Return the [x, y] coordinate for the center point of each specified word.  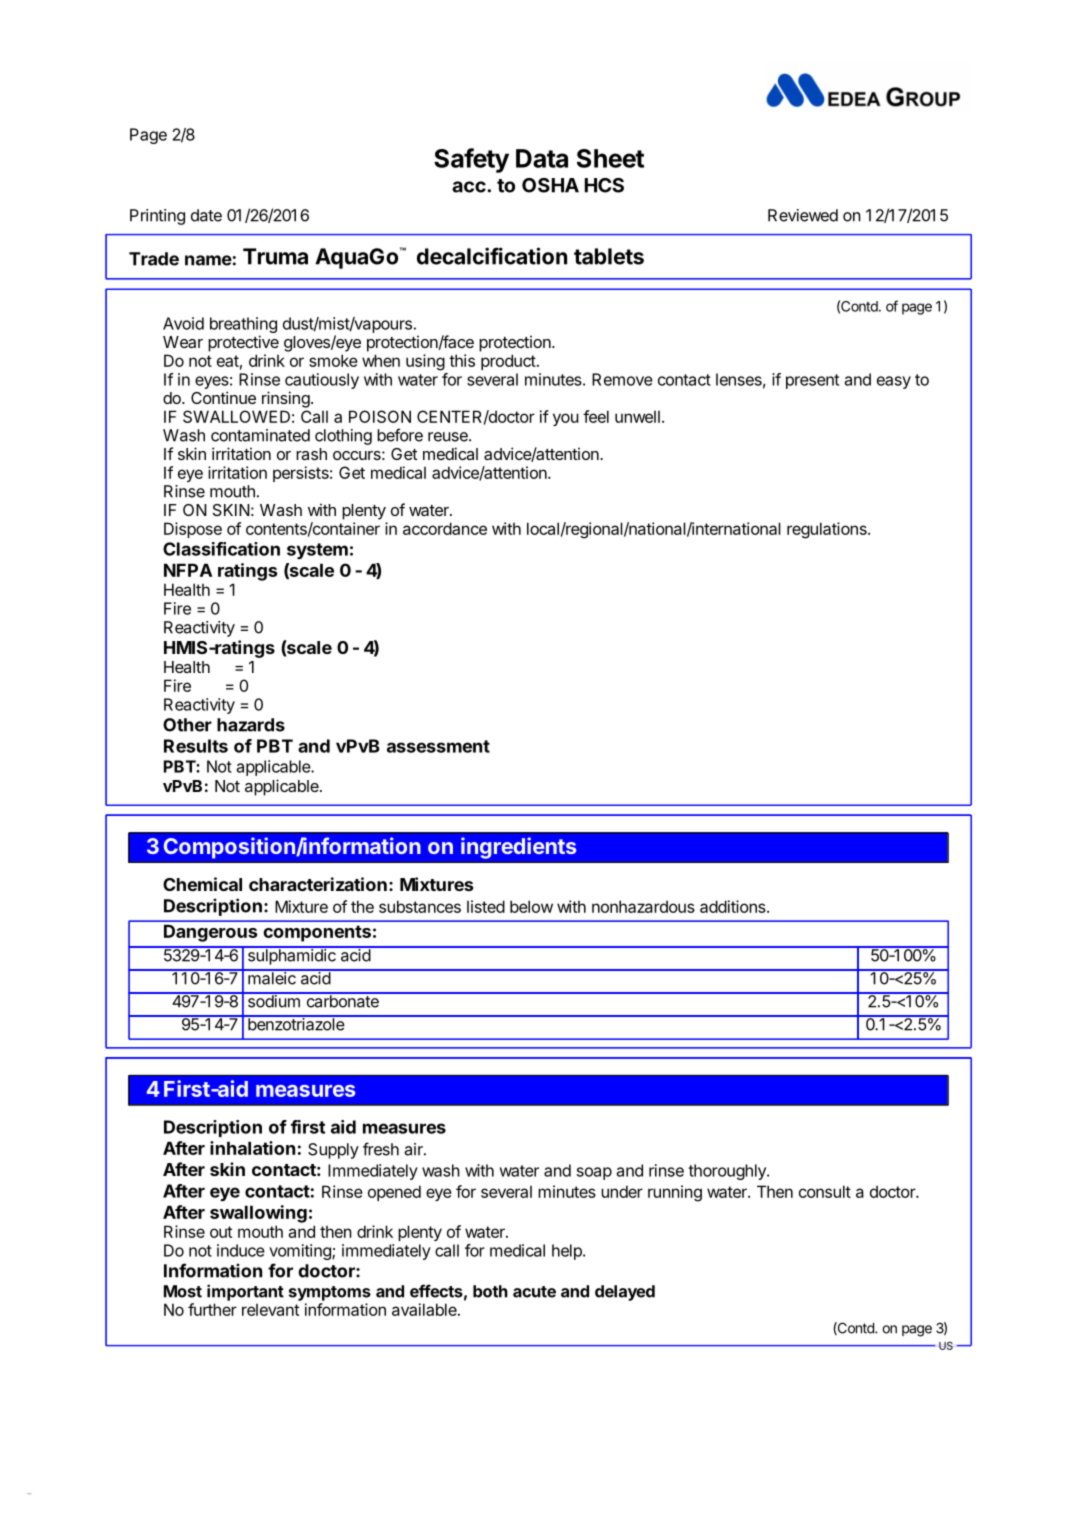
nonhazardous [643, 906]
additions [734, 906]
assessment [438, 746]
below [531, 906]
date [206, 215]
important [245, 1292]
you [566, 419]
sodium [273, 1000]
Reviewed [803, 215]
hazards [251, 725]
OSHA [550, 185]
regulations [828, 530]
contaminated [260, 435]
